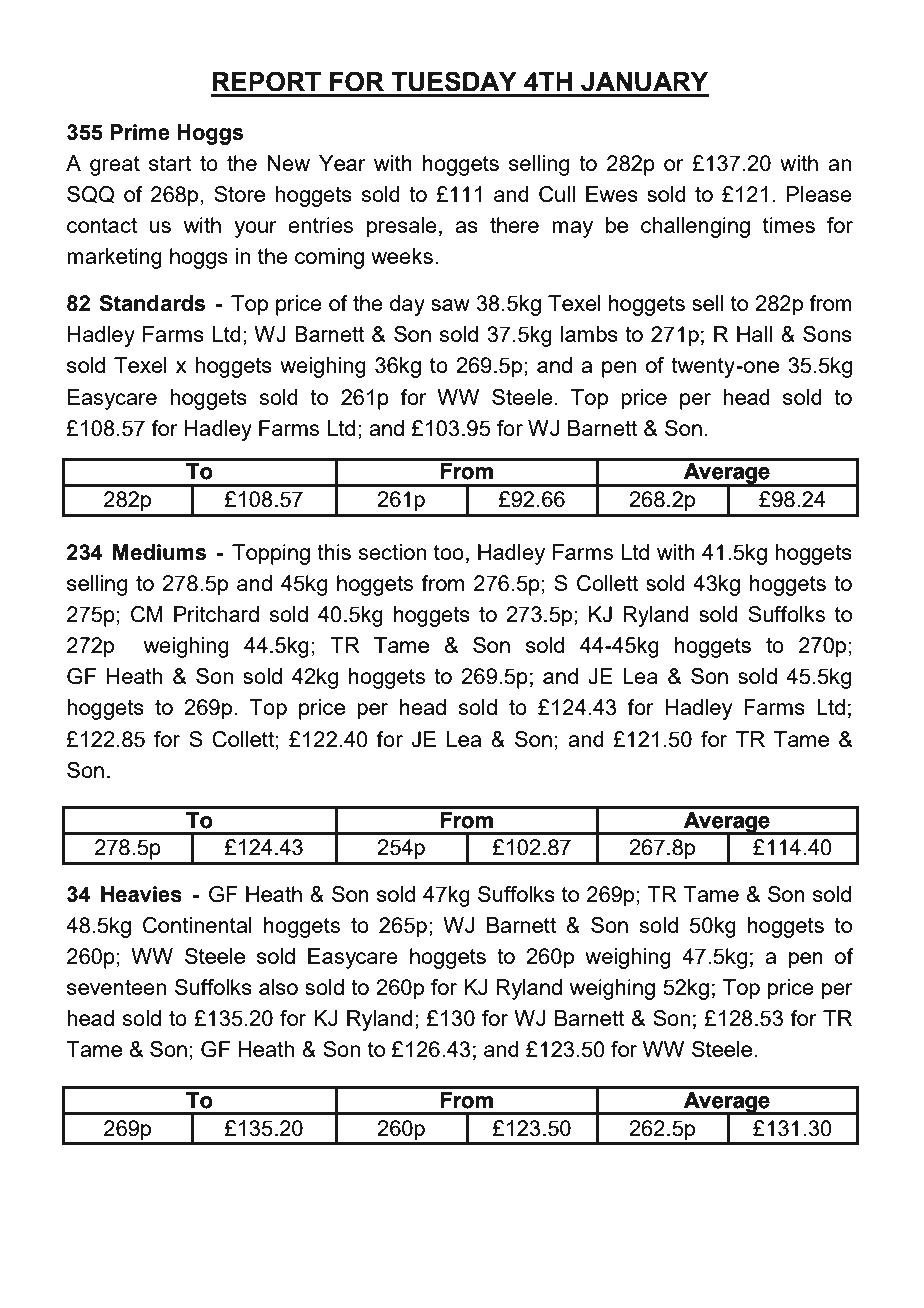 The image size is (924, 1308). What do you see at coordinates (392, 552) in the screenshot?
I see `section` at bounding box center [392, 552].
